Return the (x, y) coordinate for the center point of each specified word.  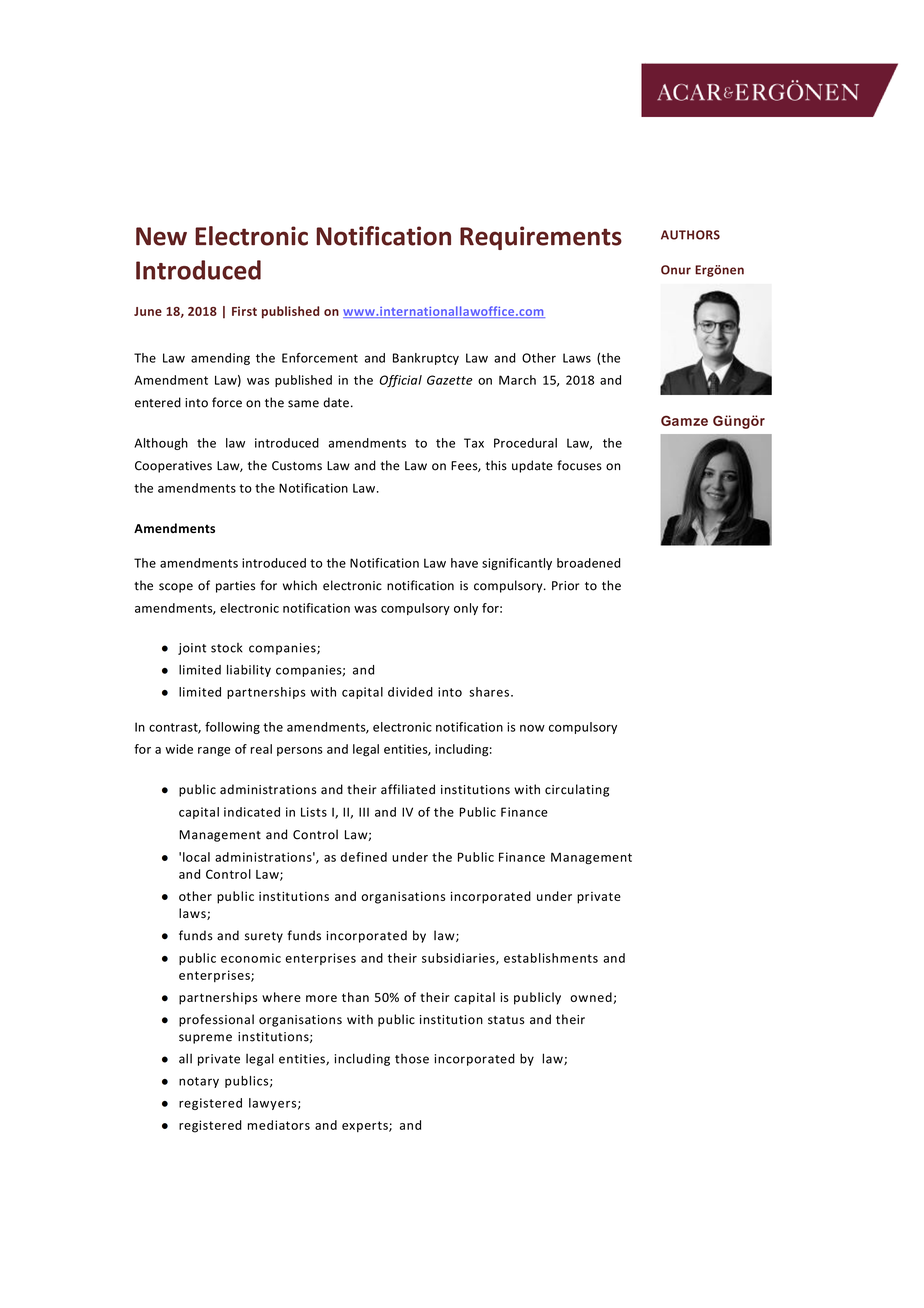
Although (161, 444)
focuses (579, 465)
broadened (588, 563)
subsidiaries (459, 959)
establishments (551, 958)
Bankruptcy (426, 359)
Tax (474, 443)
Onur (676, 270)
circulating (577, 790)
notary (199, 1082)
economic (251, 958)
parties (235, 587)
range (214, 752)
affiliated (408, 789)
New (161, 236)
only (466, 609)
